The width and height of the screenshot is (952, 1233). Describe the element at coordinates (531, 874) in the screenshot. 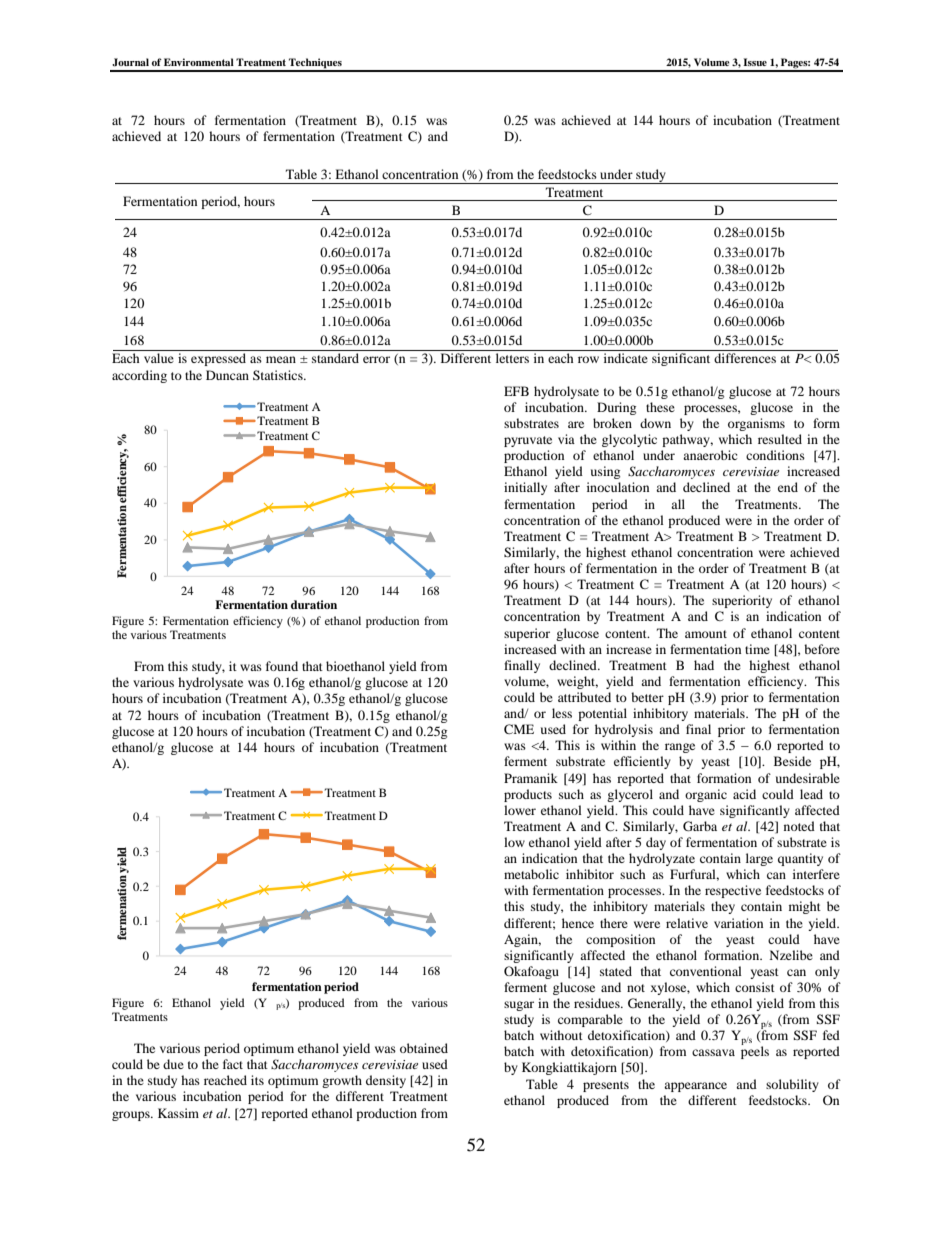

I see `metabolic` at that location.
